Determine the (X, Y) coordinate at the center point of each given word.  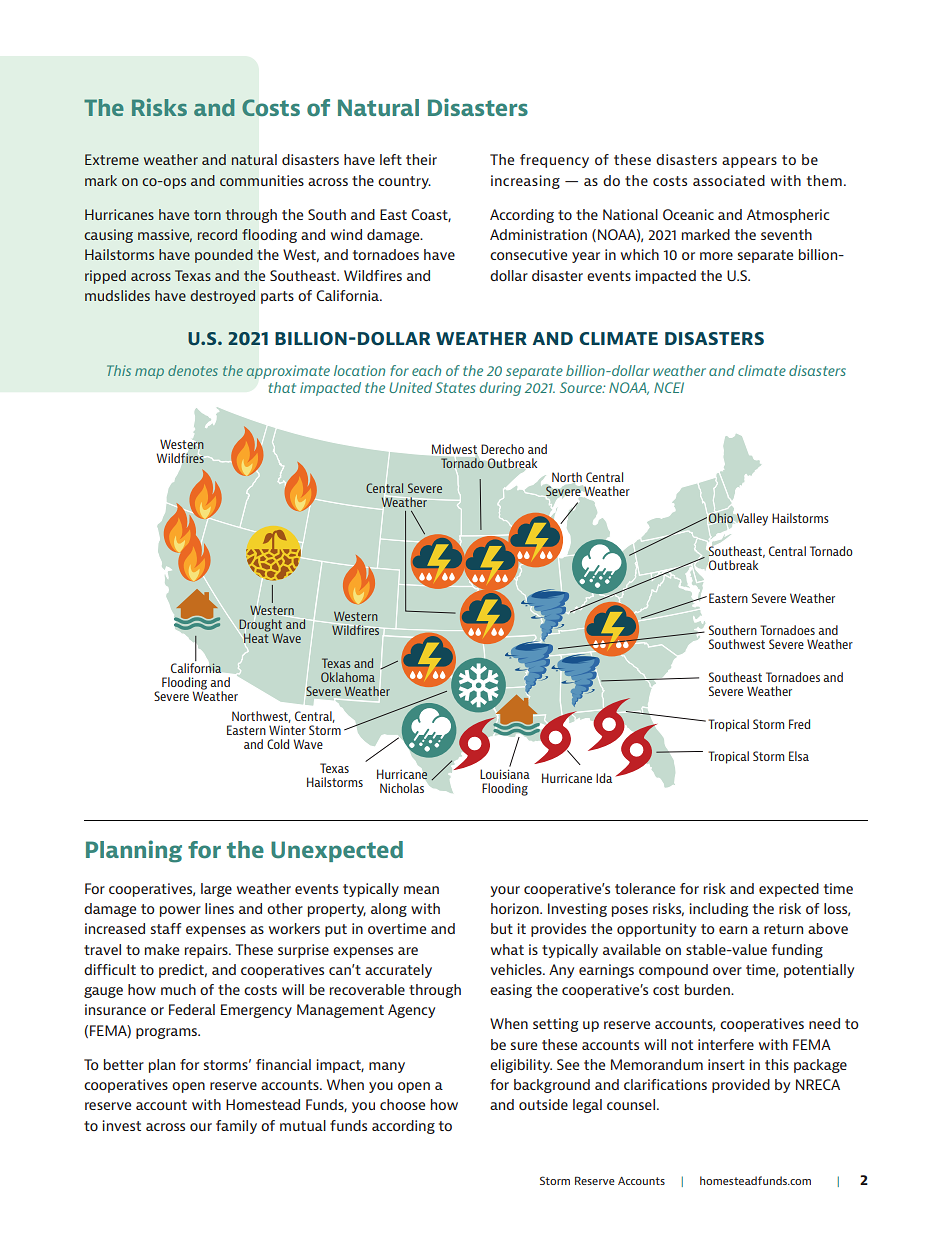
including (718, 910)
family (236, 1127)
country (404, 182)
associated (729, 180)
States (455, 387)
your (505, 891)
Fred (799, 724)
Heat (256, 637)
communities (262, 181)
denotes (193, 370)
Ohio (721, 518)
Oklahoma (348, 677)
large (216, 890)
